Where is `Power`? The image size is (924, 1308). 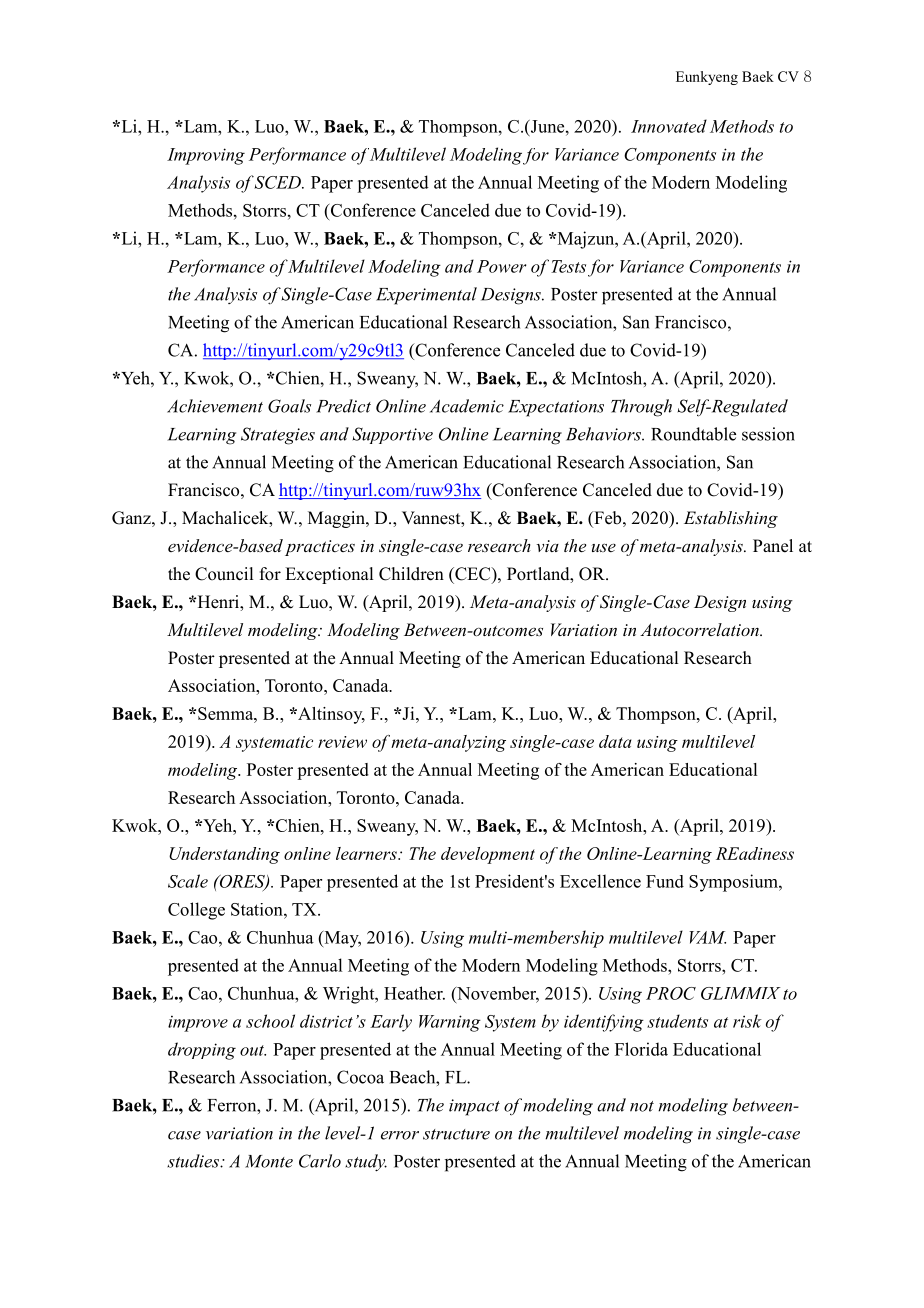
Power is located at coordinates (502, 266).
